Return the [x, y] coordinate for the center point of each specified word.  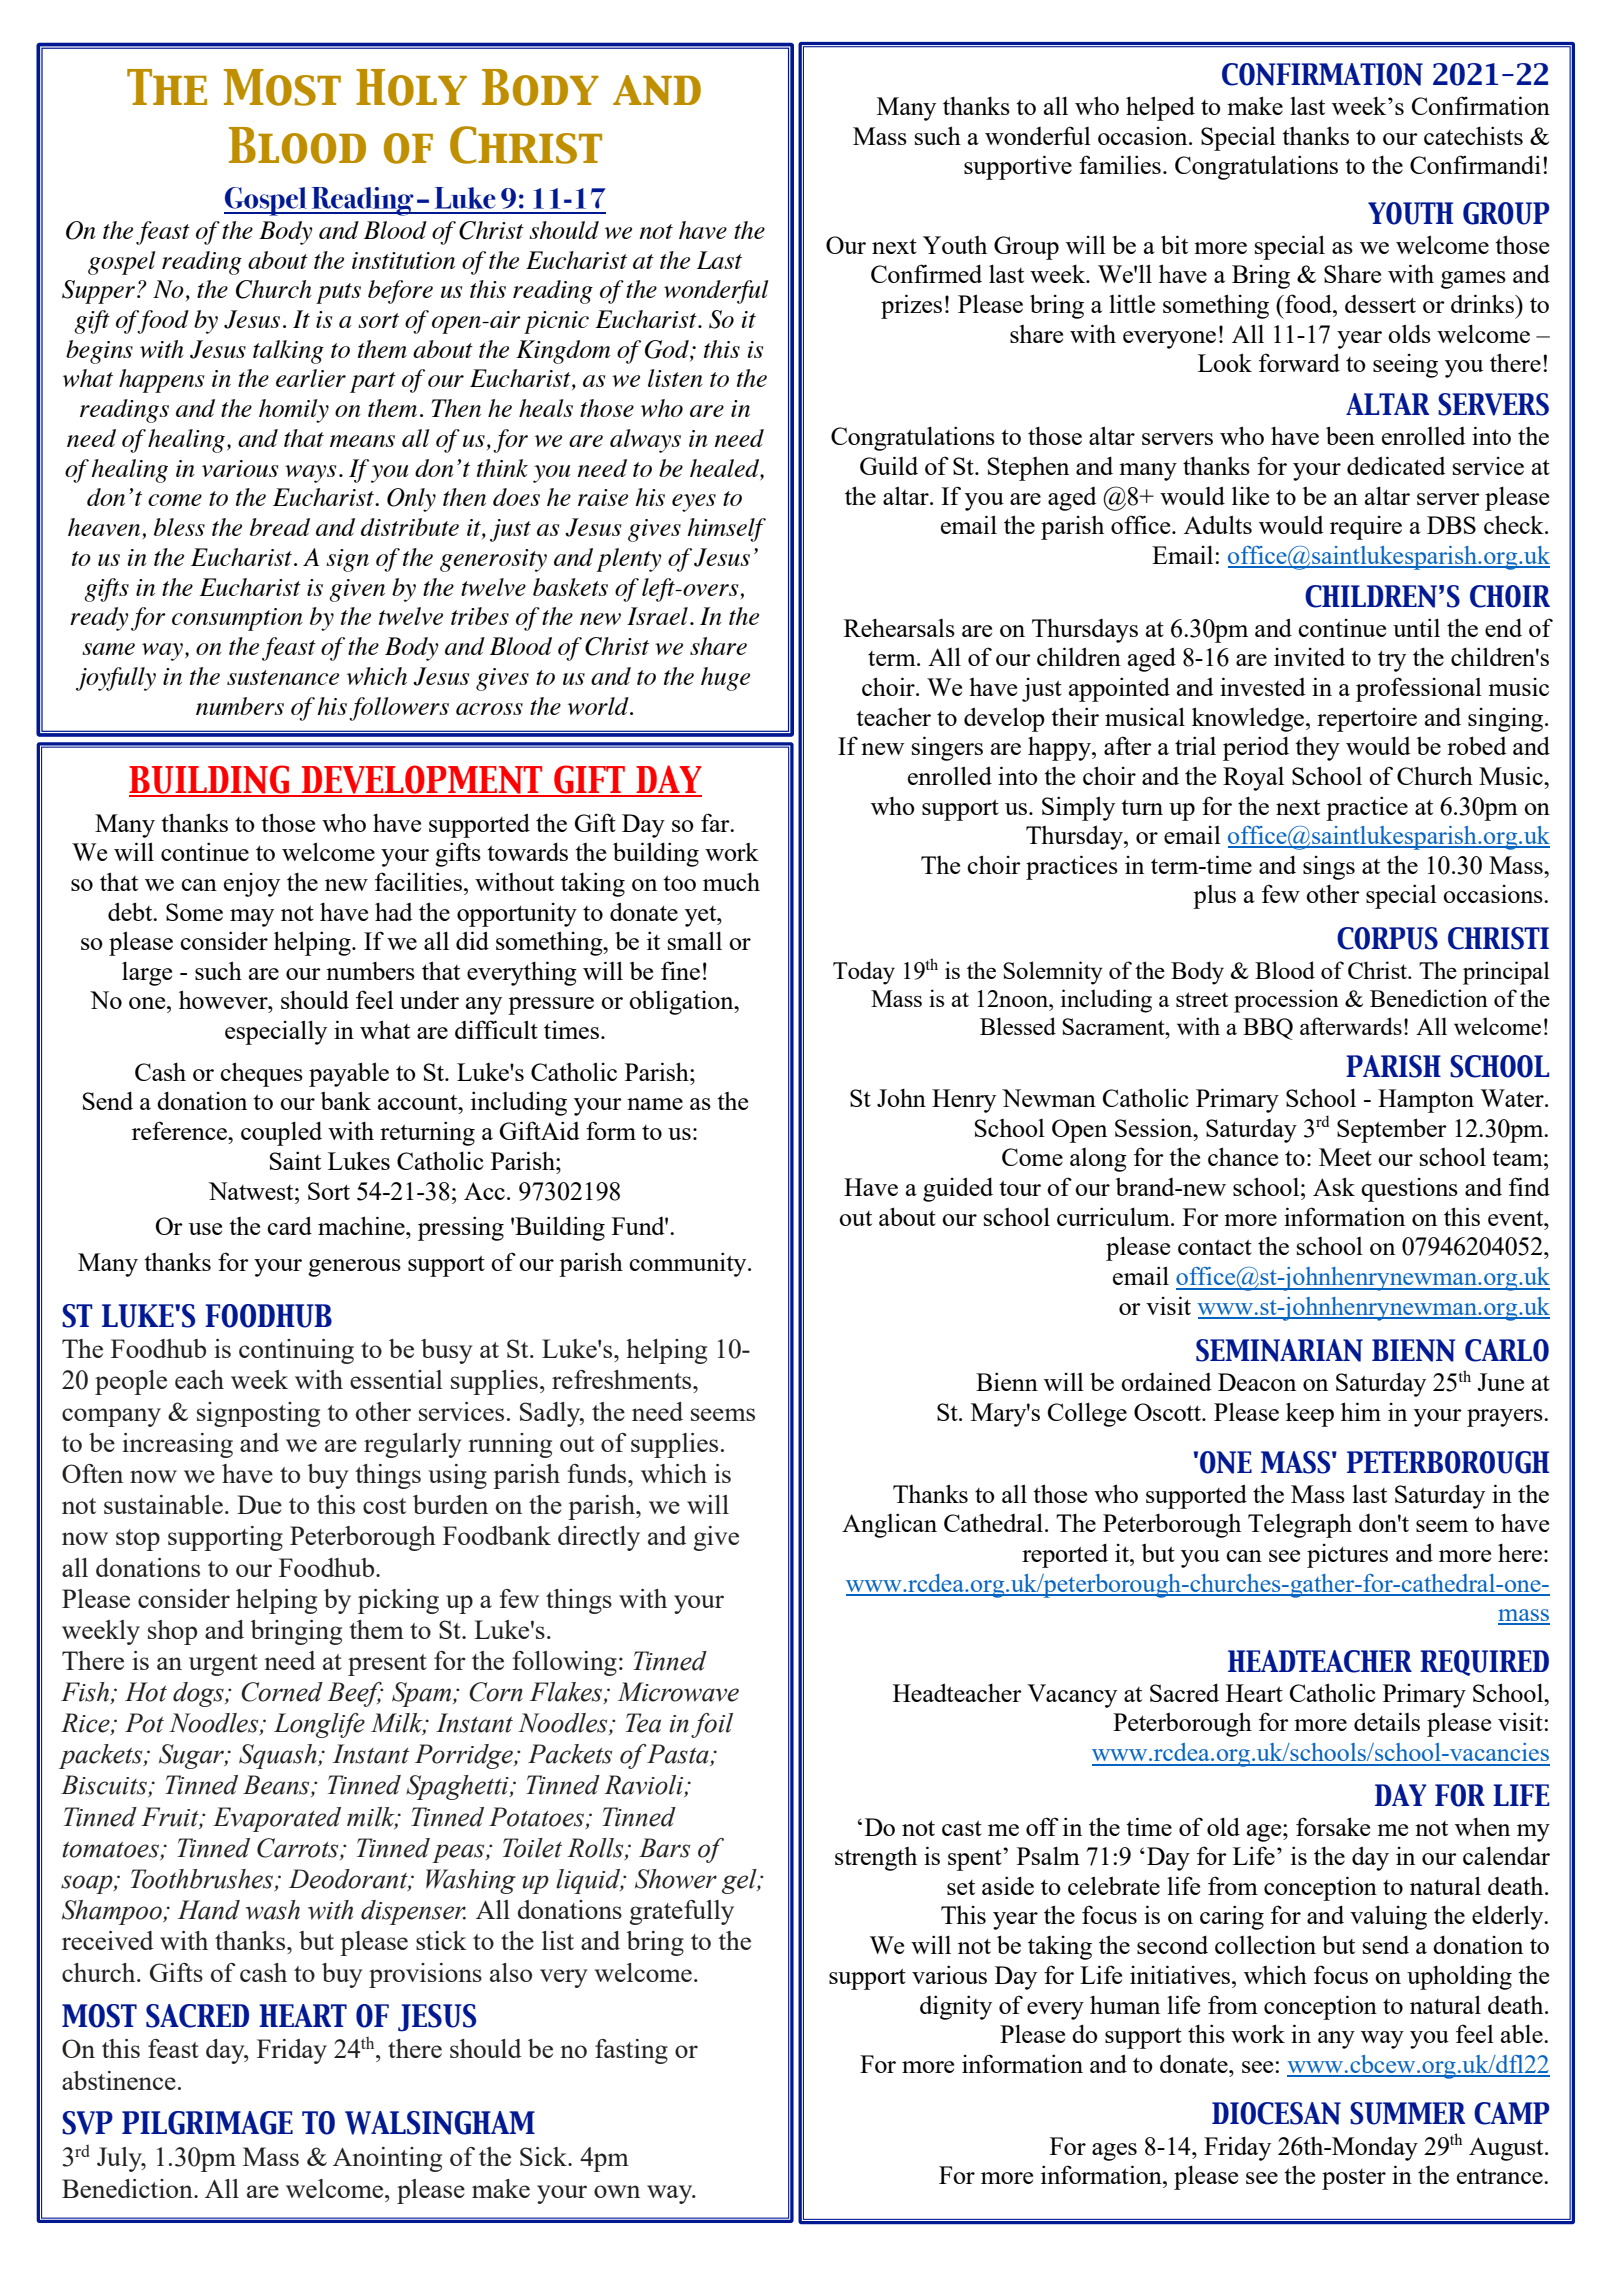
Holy [411, 87]
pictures [1347, 1556]
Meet [1345, 1157]
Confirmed [926, 273]
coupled [281, 1133]
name [655, 1104]
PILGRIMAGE [207, 2123]
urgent [223, 1665]
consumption [237, 619]
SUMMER [1407, 2113]
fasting [631, 2051]
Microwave [678, 1692]
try [1392, 661]
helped [1160, 108]
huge [725, 679]
